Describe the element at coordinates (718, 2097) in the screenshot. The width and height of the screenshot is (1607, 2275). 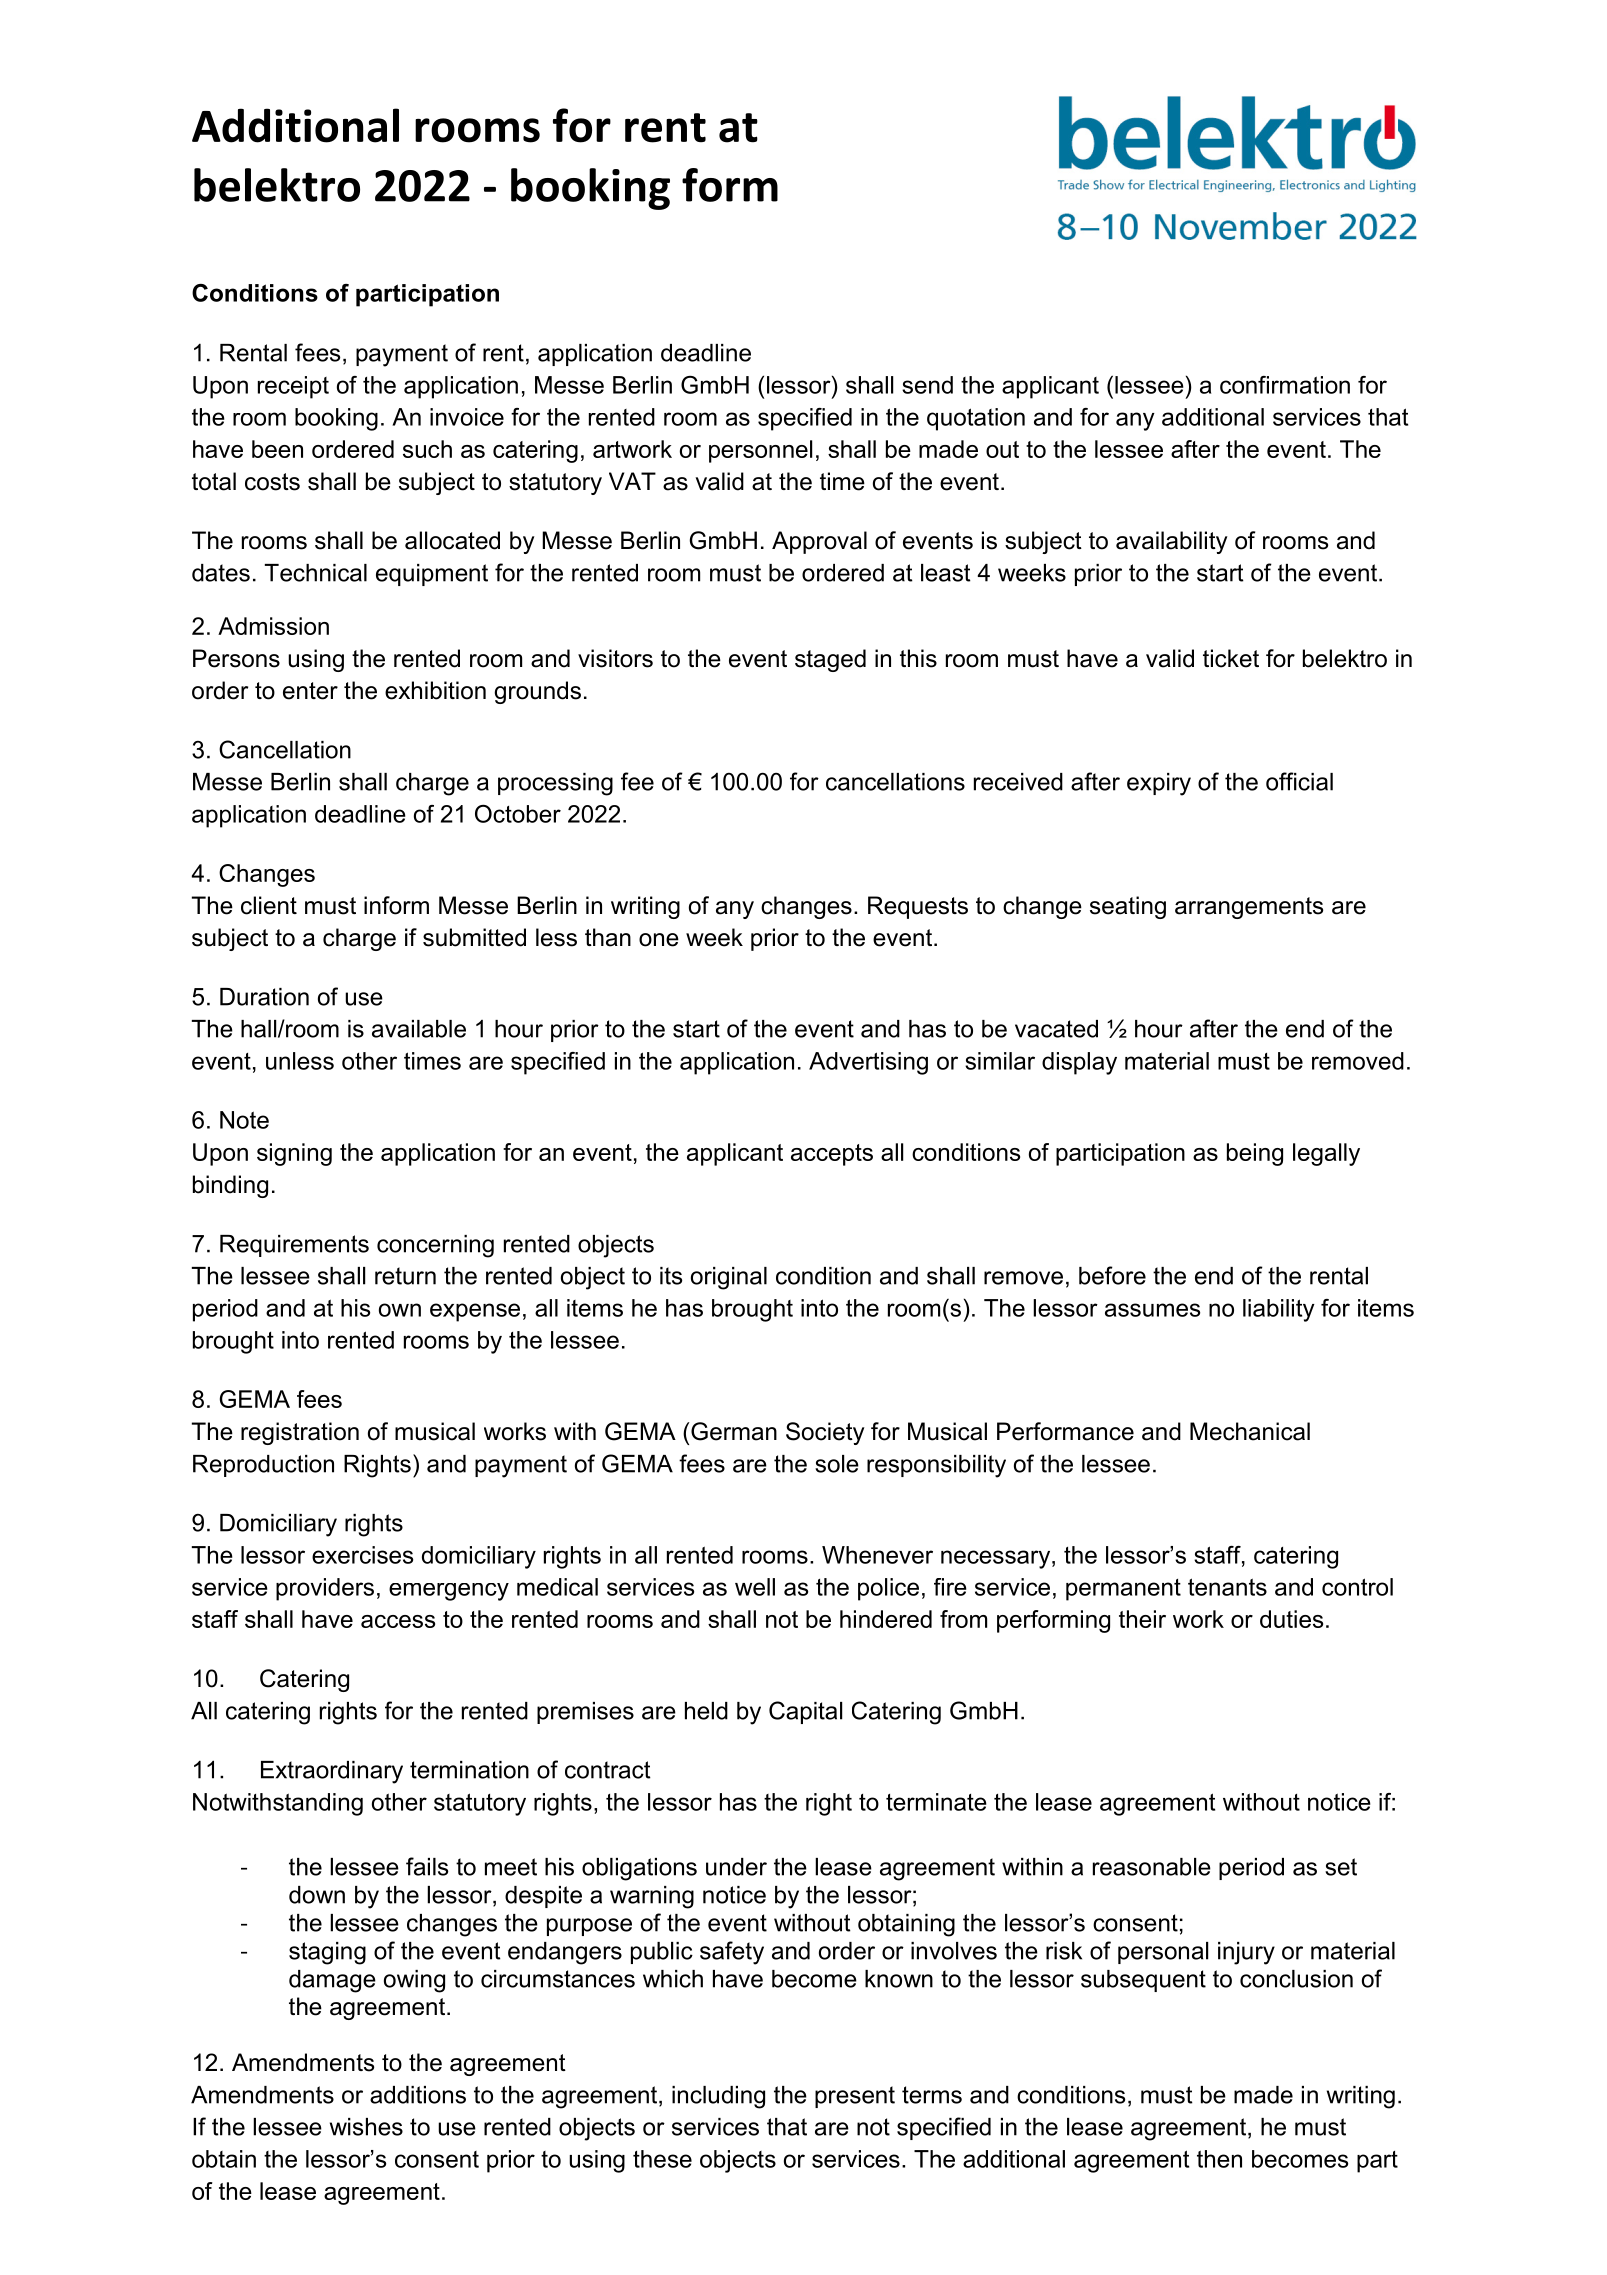
I see `including` at that location.
